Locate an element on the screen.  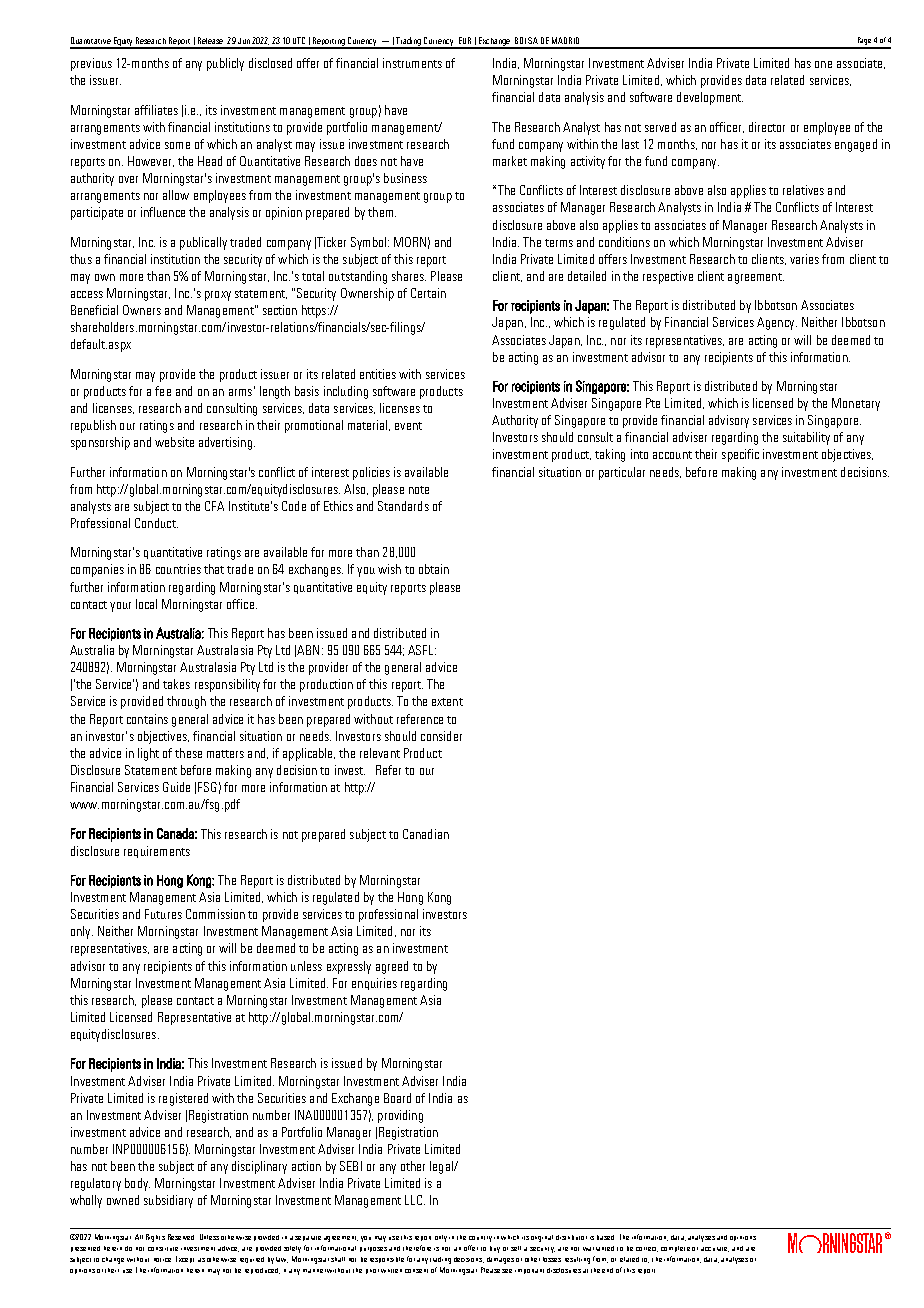
affiliates is located at coordinates (156, 110).
